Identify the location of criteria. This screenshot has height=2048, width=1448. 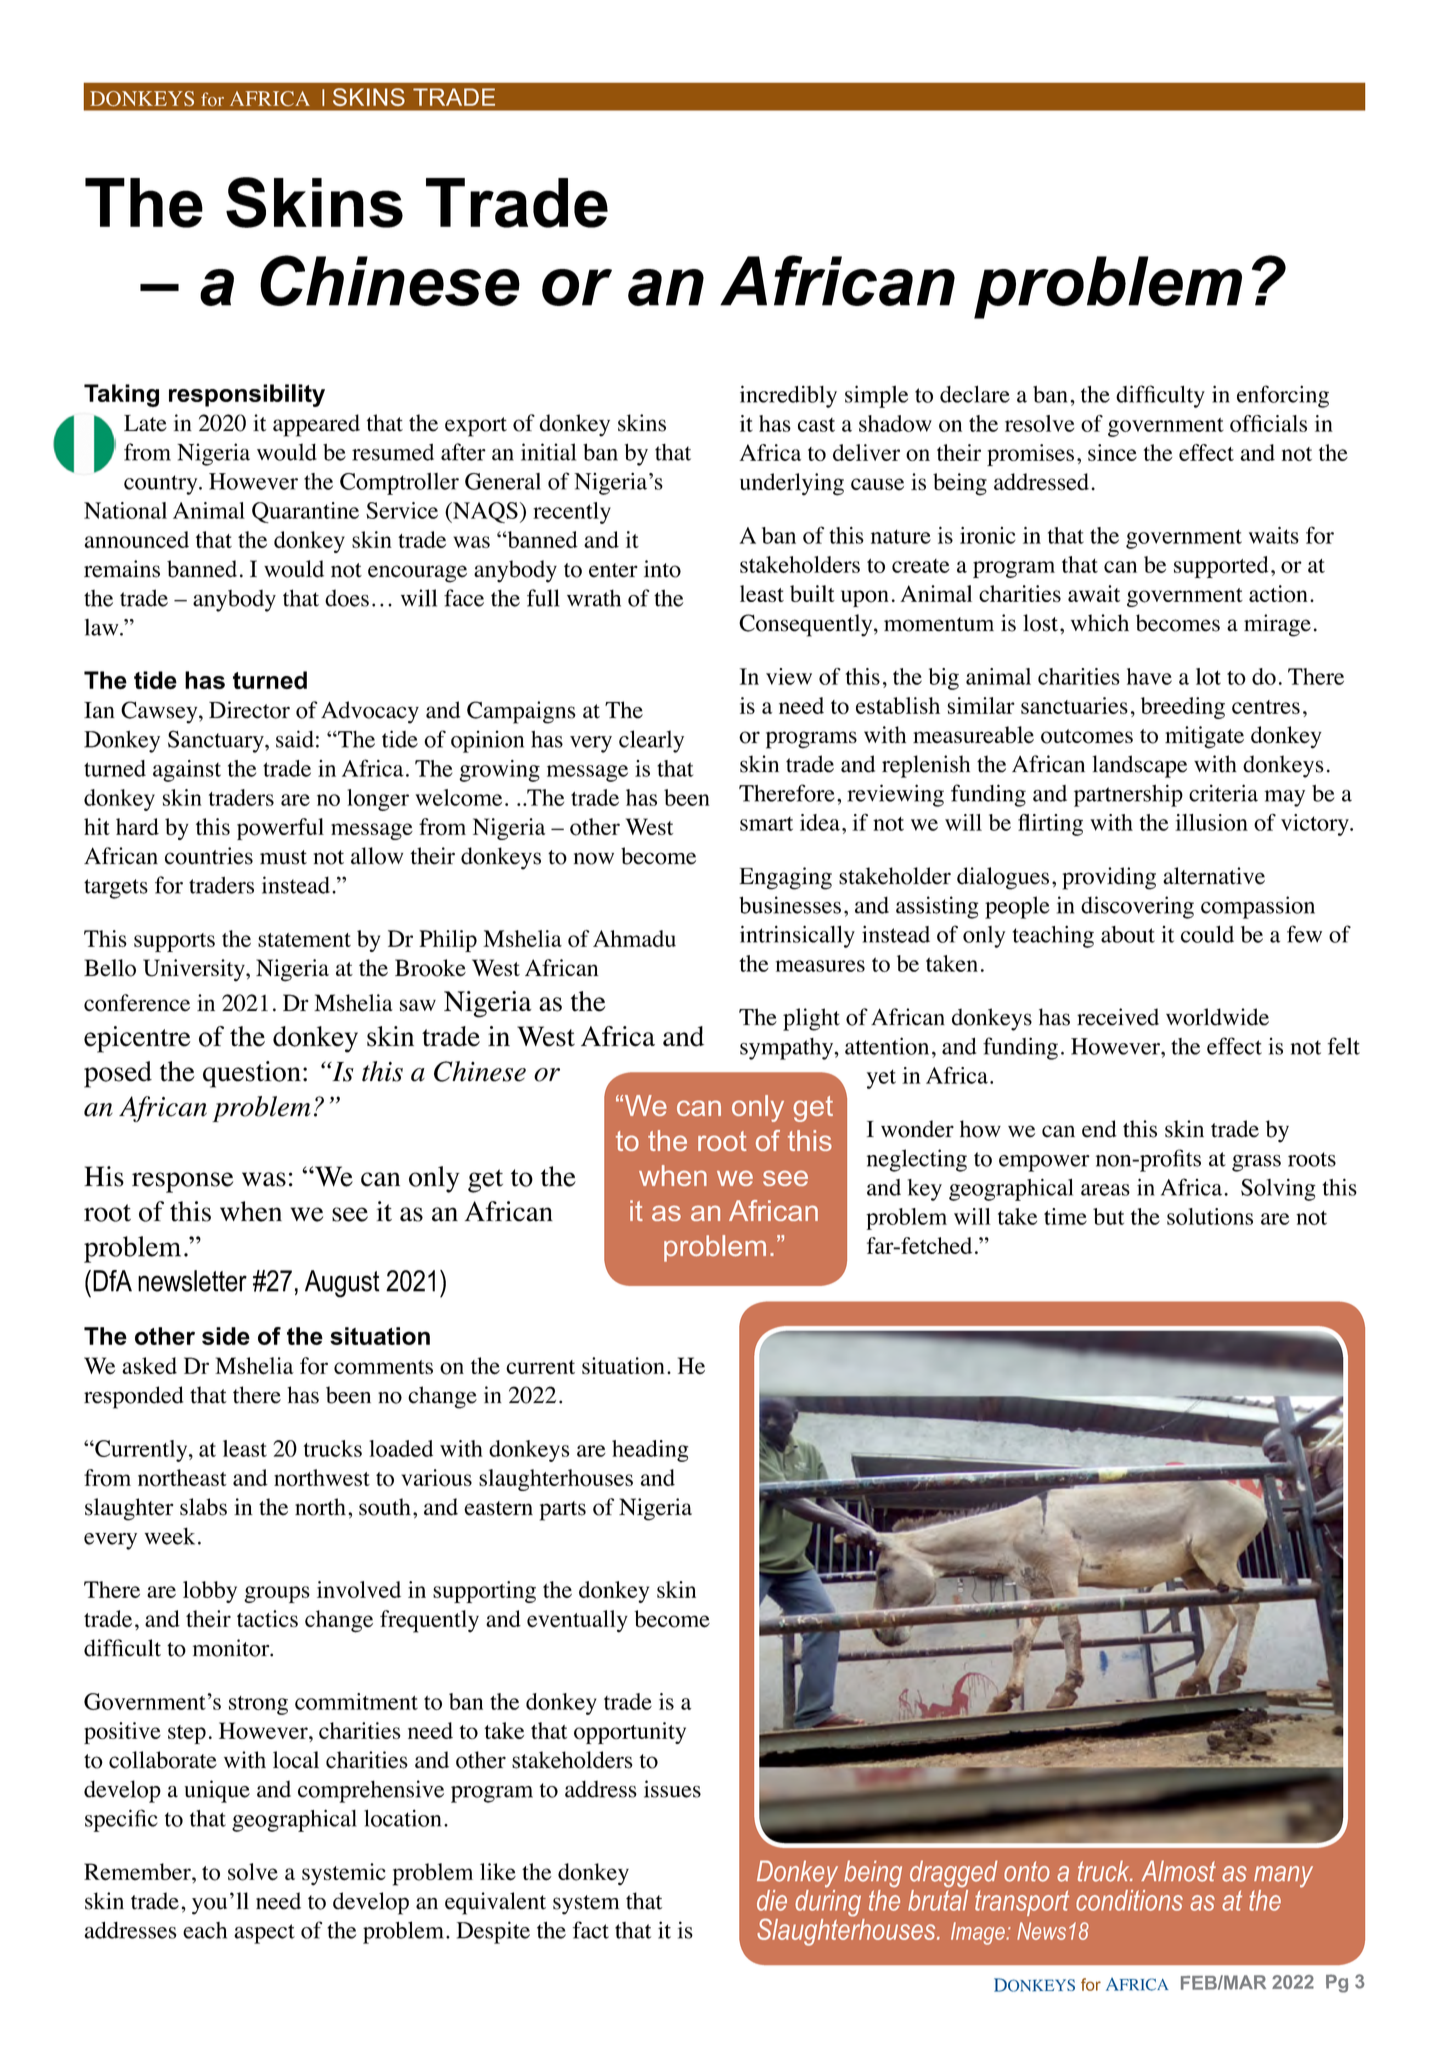
(1223, 793).
